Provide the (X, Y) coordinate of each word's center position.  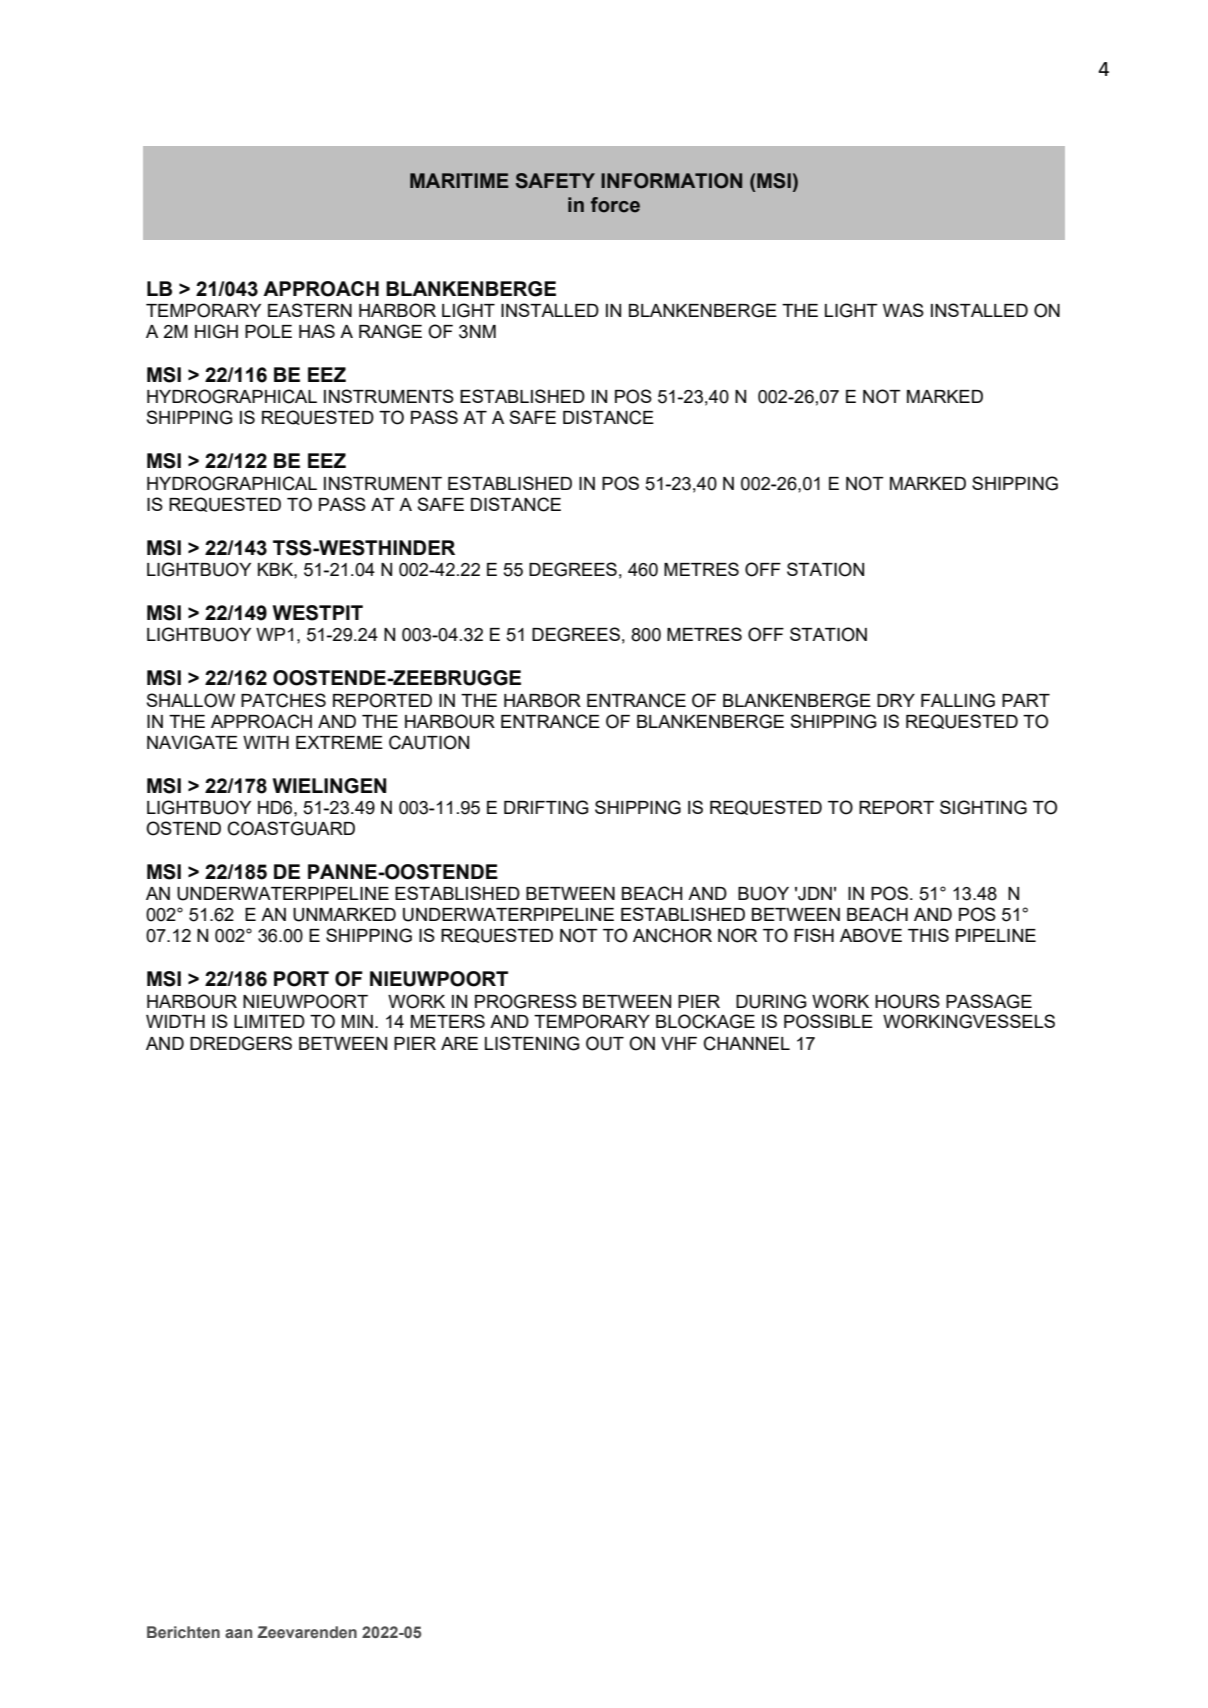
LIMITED (269, 1021)
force (615, 205)
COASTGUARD (291, 828)
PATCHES (283, 700)
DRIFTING (546, 807)
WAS (903, 310)
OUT (605, 1043)
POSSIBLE (828, 1021)
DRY (896, 700)
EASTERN (310, 310)
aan (238, 1633)
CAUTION (429, 742)
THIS (928, 935)
